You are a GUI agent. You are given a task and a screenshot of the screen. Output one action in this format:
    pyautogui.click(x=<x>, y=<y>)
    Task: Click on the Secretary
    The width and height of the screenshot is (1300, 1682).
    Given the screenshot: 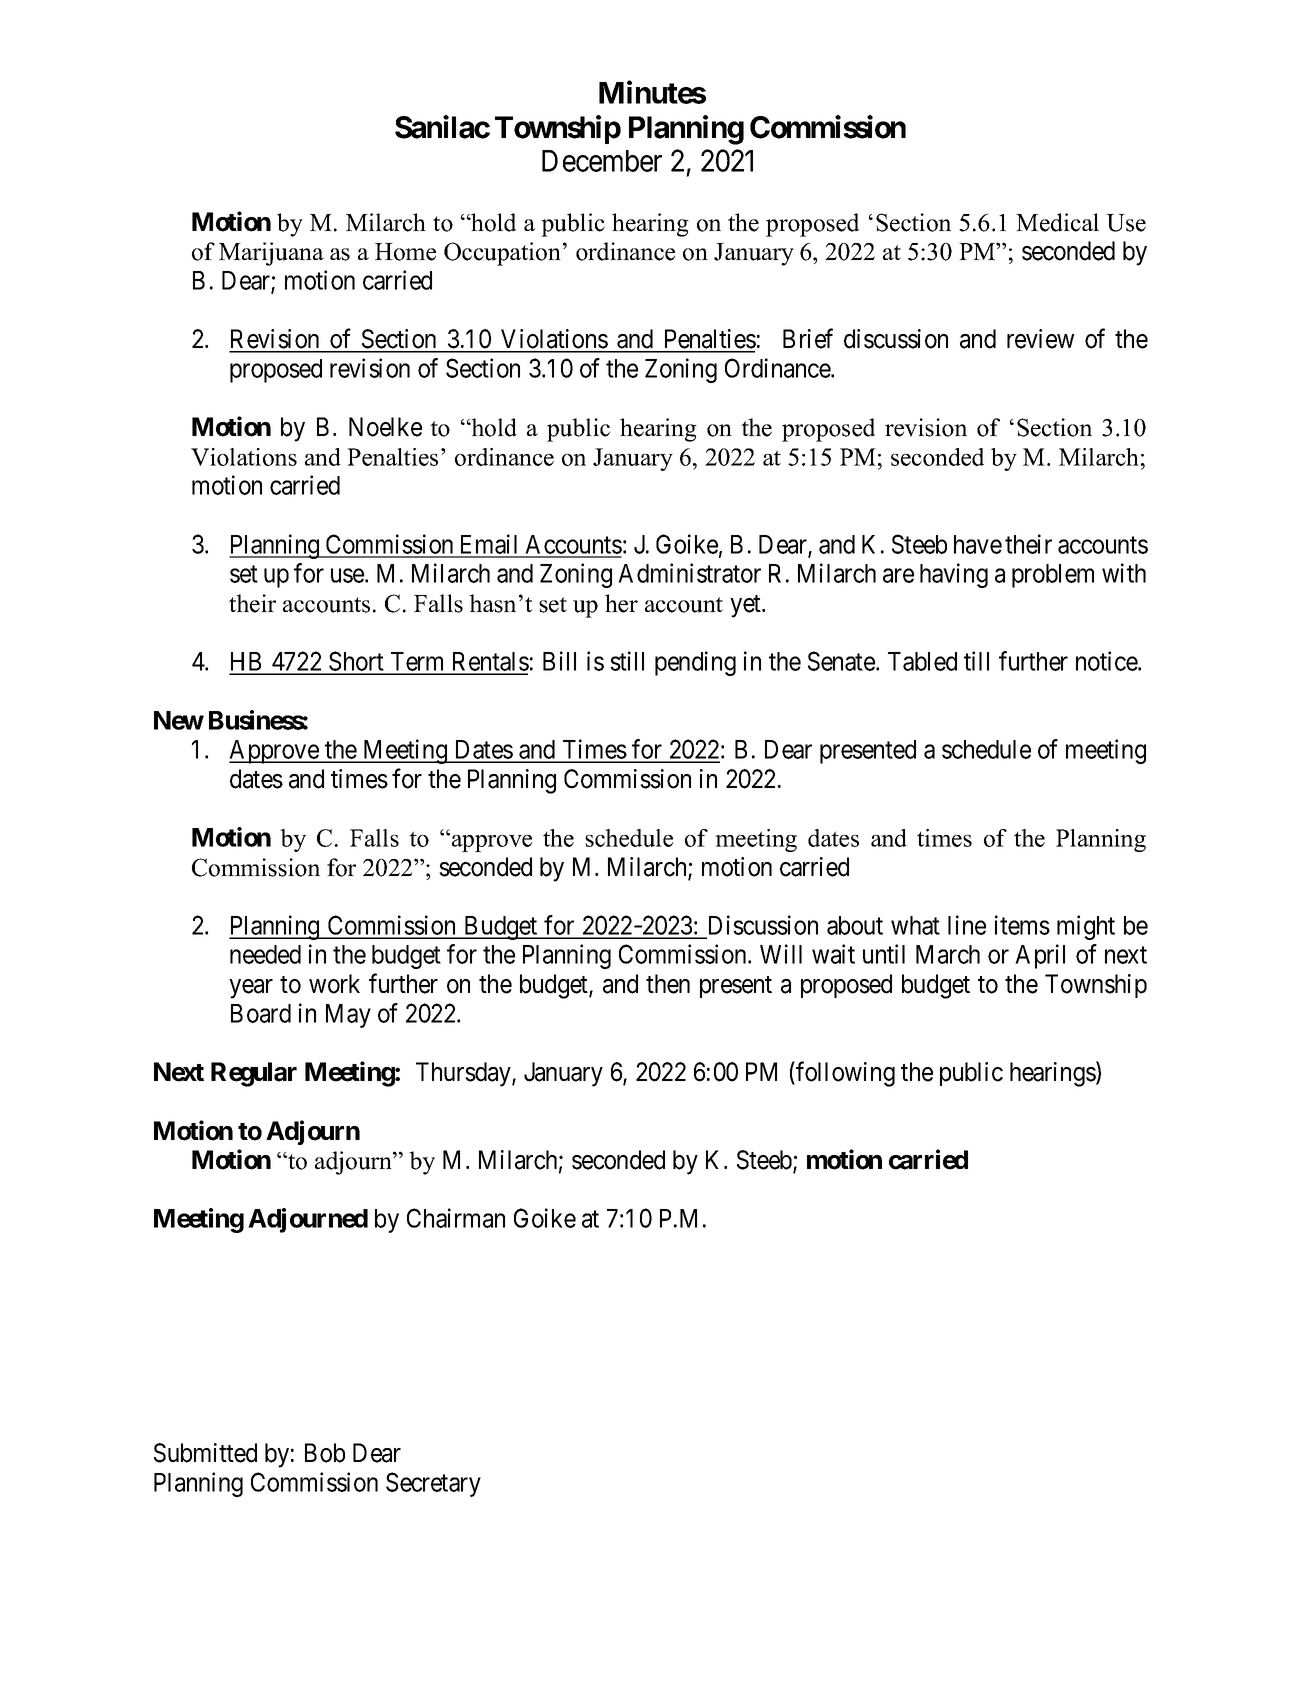 What is the action you would take?
    pyautogui.click(x=433, y=1484)
